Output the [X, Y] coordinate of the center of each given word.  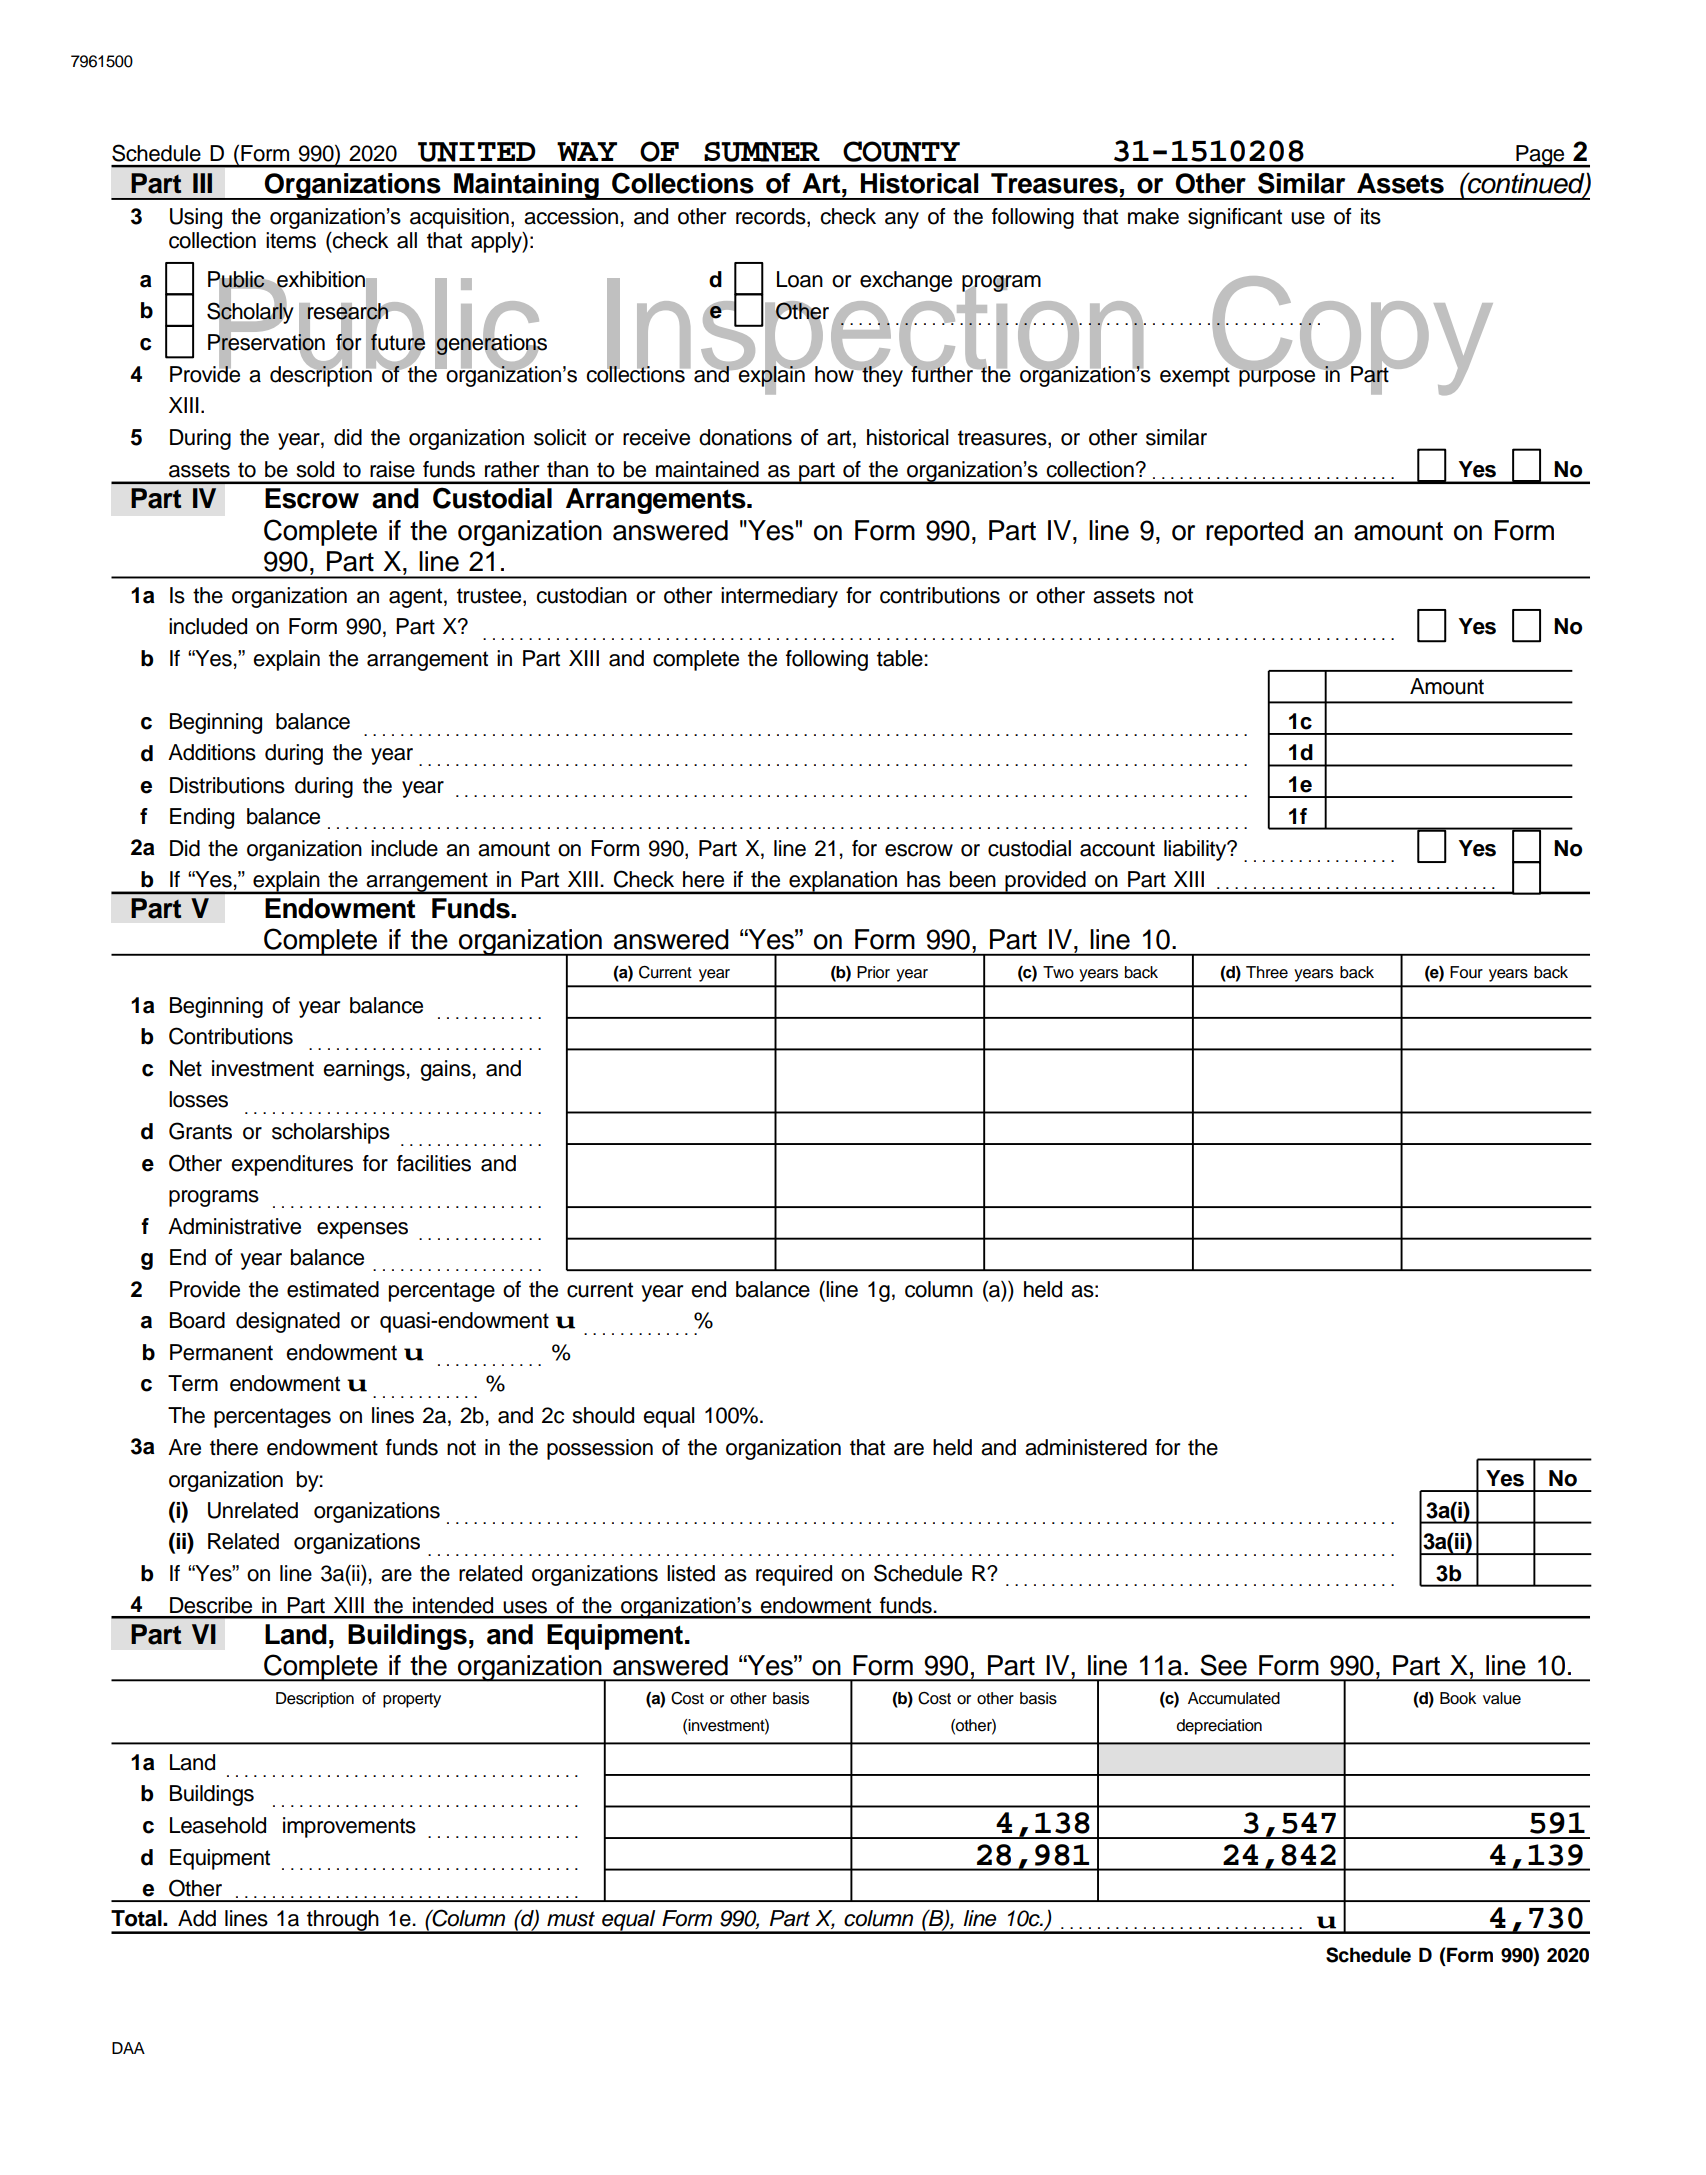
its [1371, 216]
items [291, 240]
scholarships [331, 1133]
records [772, 217]
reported [1254, 533]
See [1223, 1665]
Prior [873, 972]
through [343, 1921]
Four [1466, 972]
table [901, 658]
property [412, 1700]
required [794, 1575]
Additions [212, 752]
